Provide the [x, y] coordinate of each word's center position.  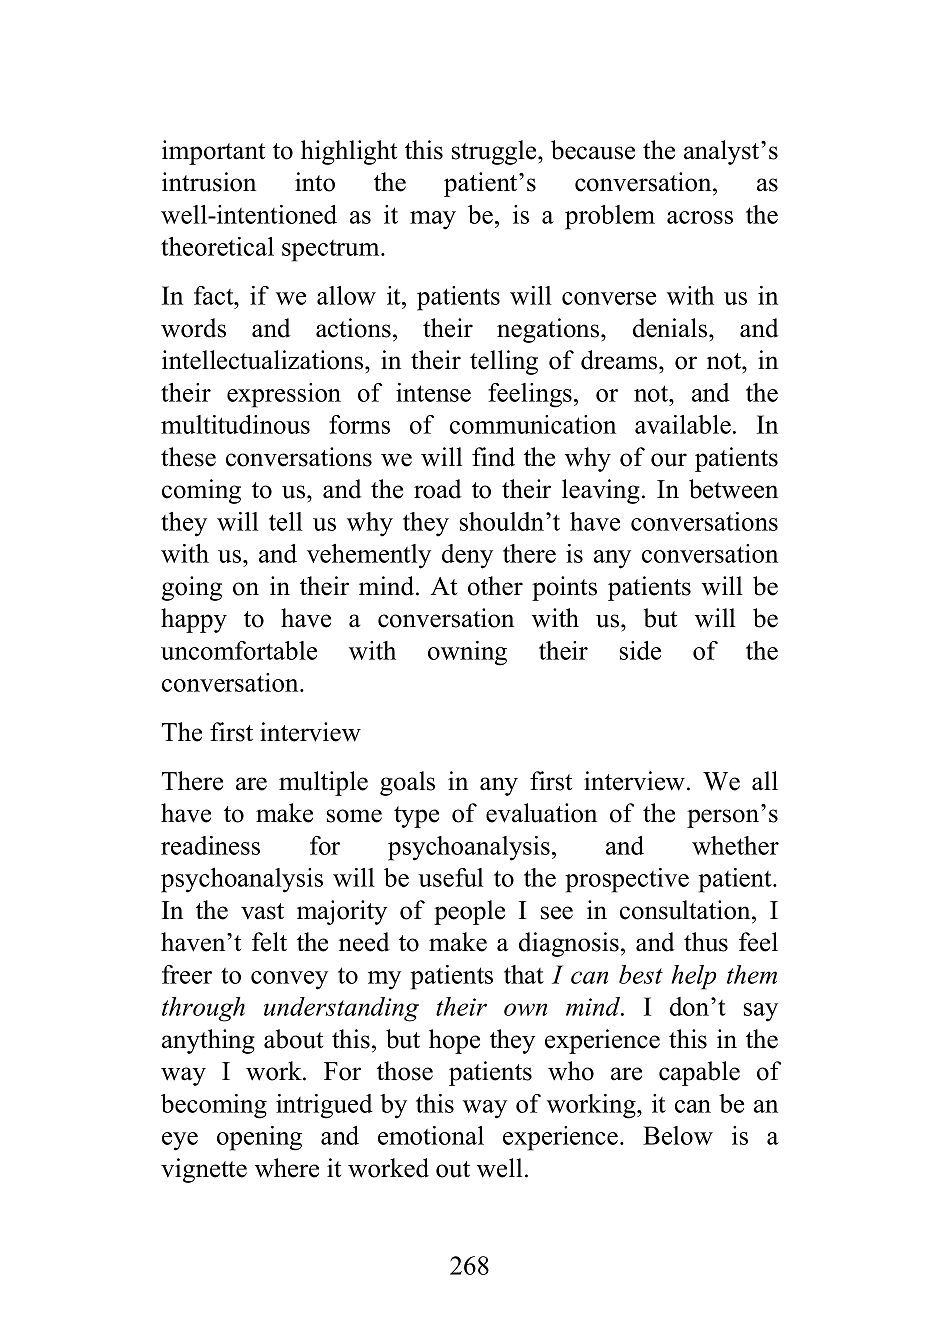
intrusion [209, 182]
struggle [495, 152]
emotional [431, 1135]
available [683, 424]
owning [467, 653]
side [640, 650]
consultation [686, 910]
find [493, 457]
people [469, 912]
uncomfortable [239, 650]
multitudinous [235, 424]
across [700, 217]
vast [262, 911]
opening [259, 1138]
